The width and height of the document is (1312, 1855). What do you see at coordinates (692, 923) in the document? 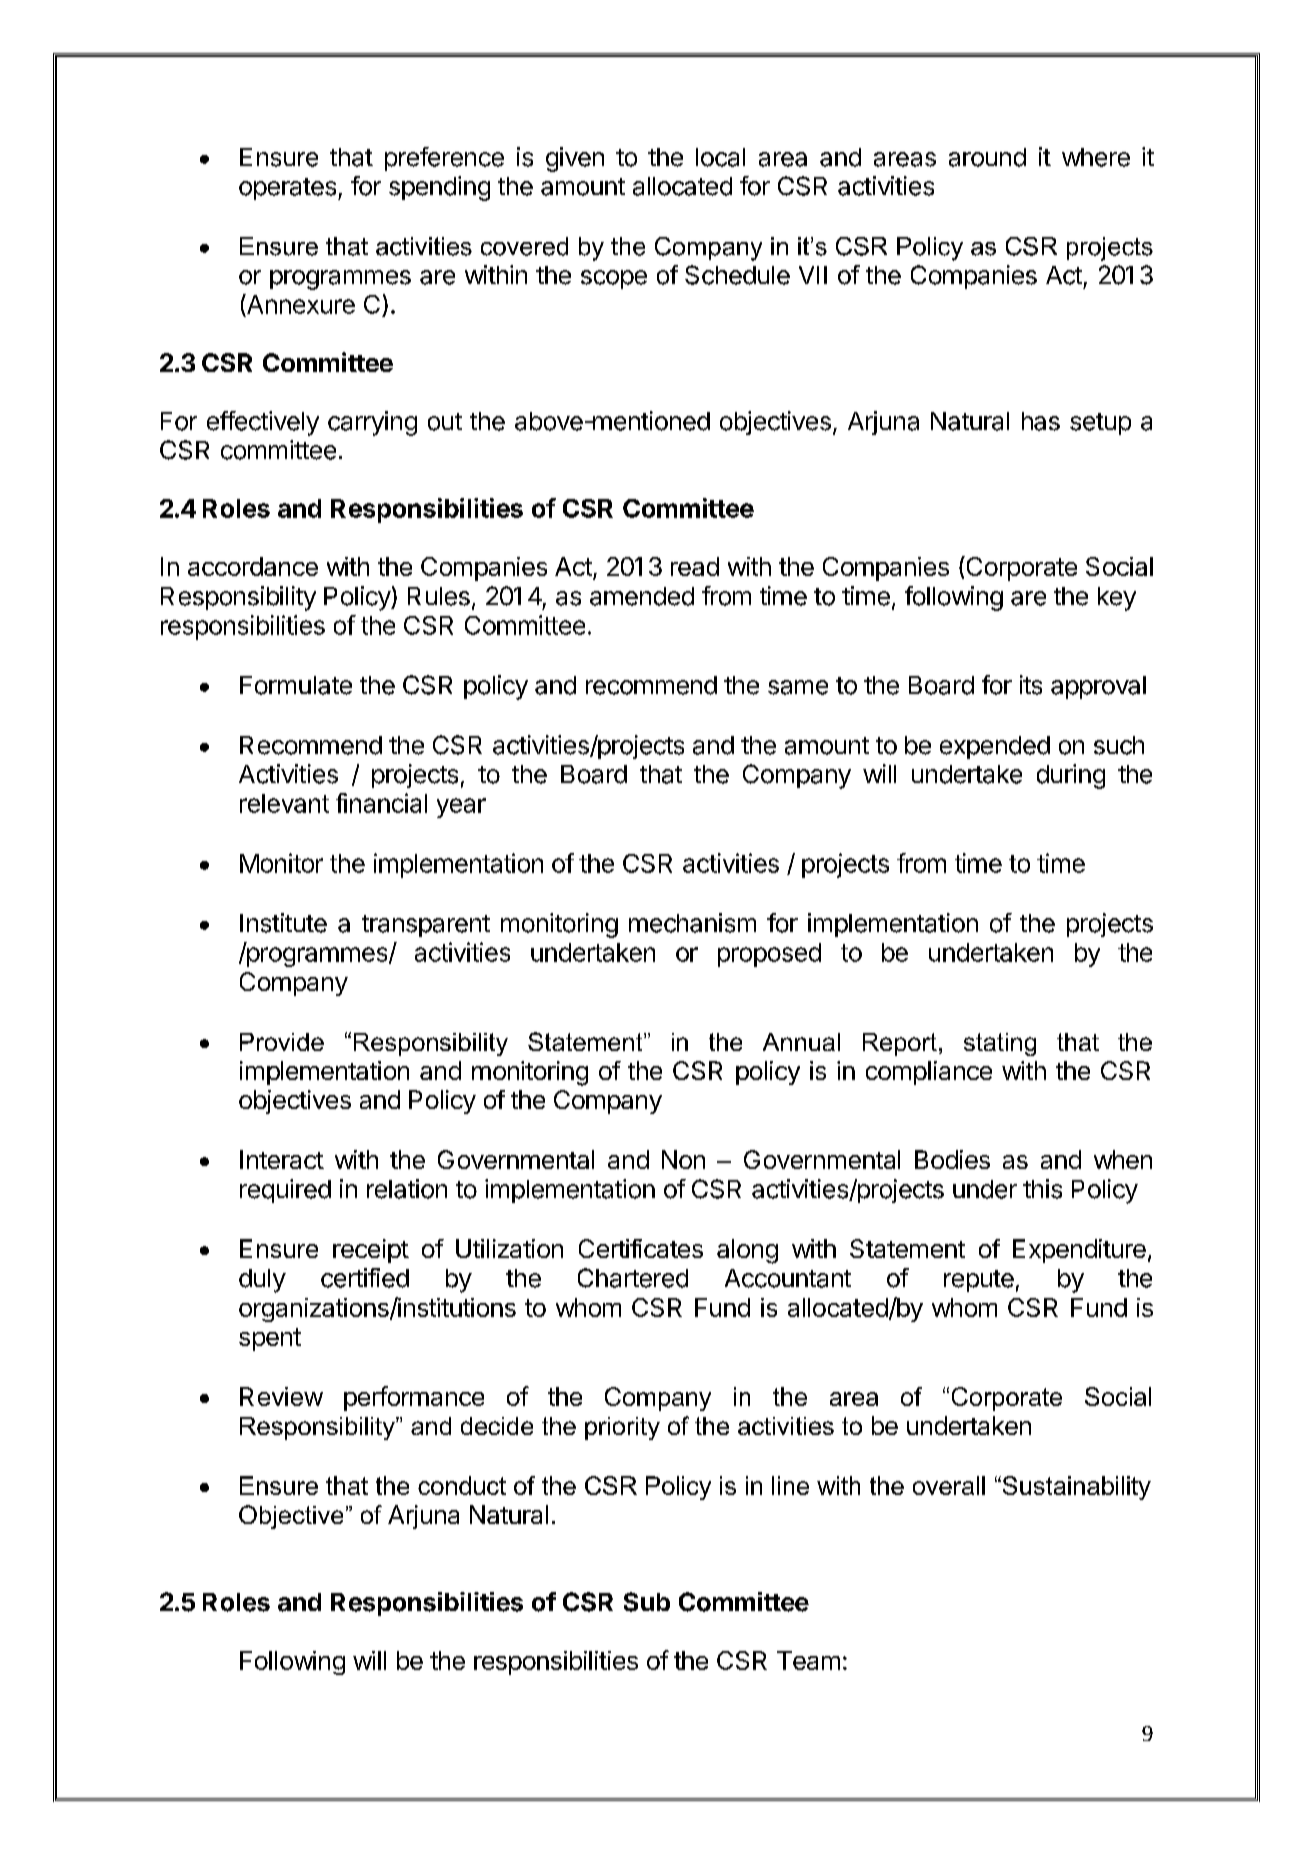
I see `mechanism` at bounding box center [692, 923].
